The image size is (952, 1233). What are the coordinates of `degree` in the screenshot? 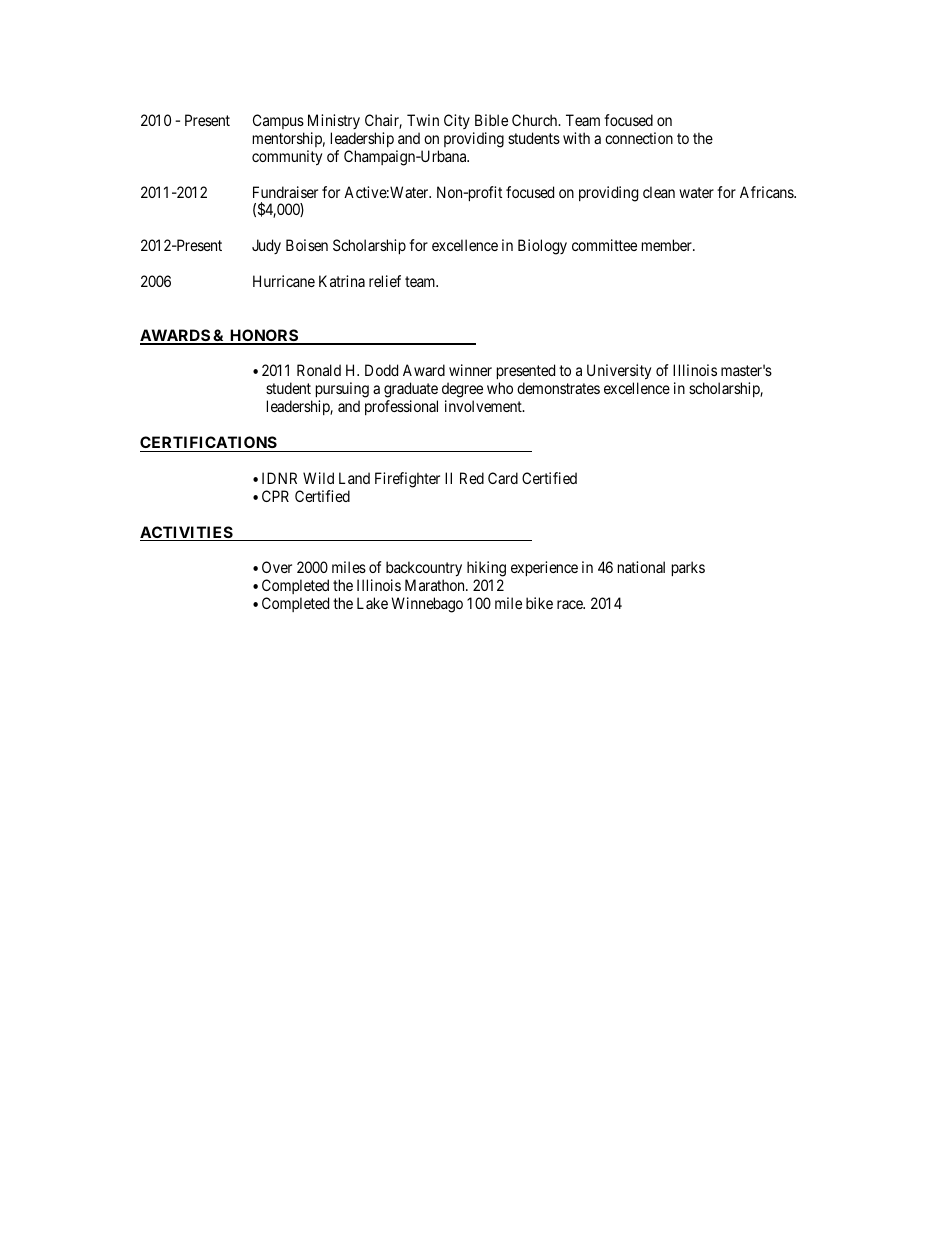 It's located at (462, 391).
